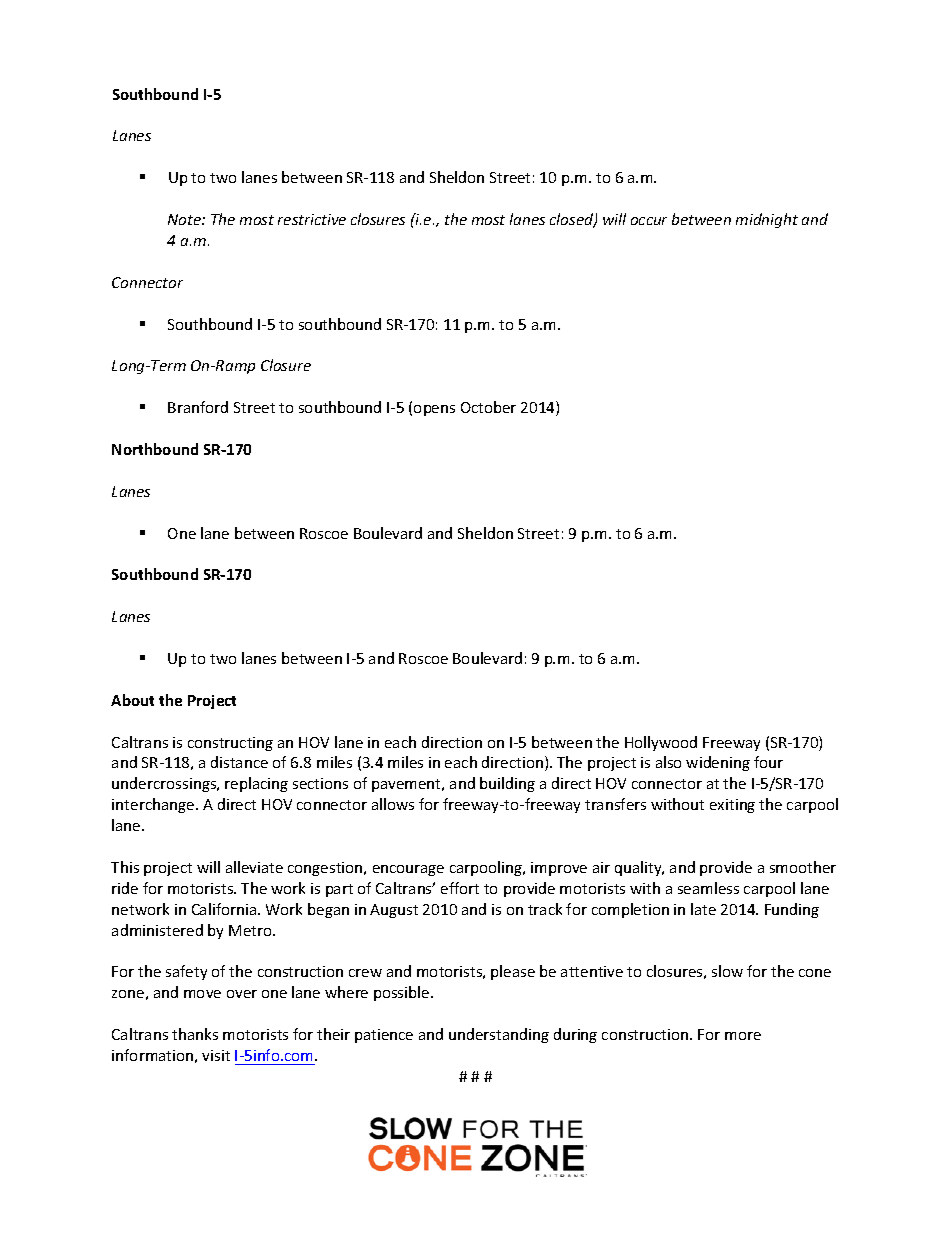 The width and height of the screenshot is (952, 1233). Describe the element at coordinates (649, 221) in the screenshot. I see `occur` at that location.
